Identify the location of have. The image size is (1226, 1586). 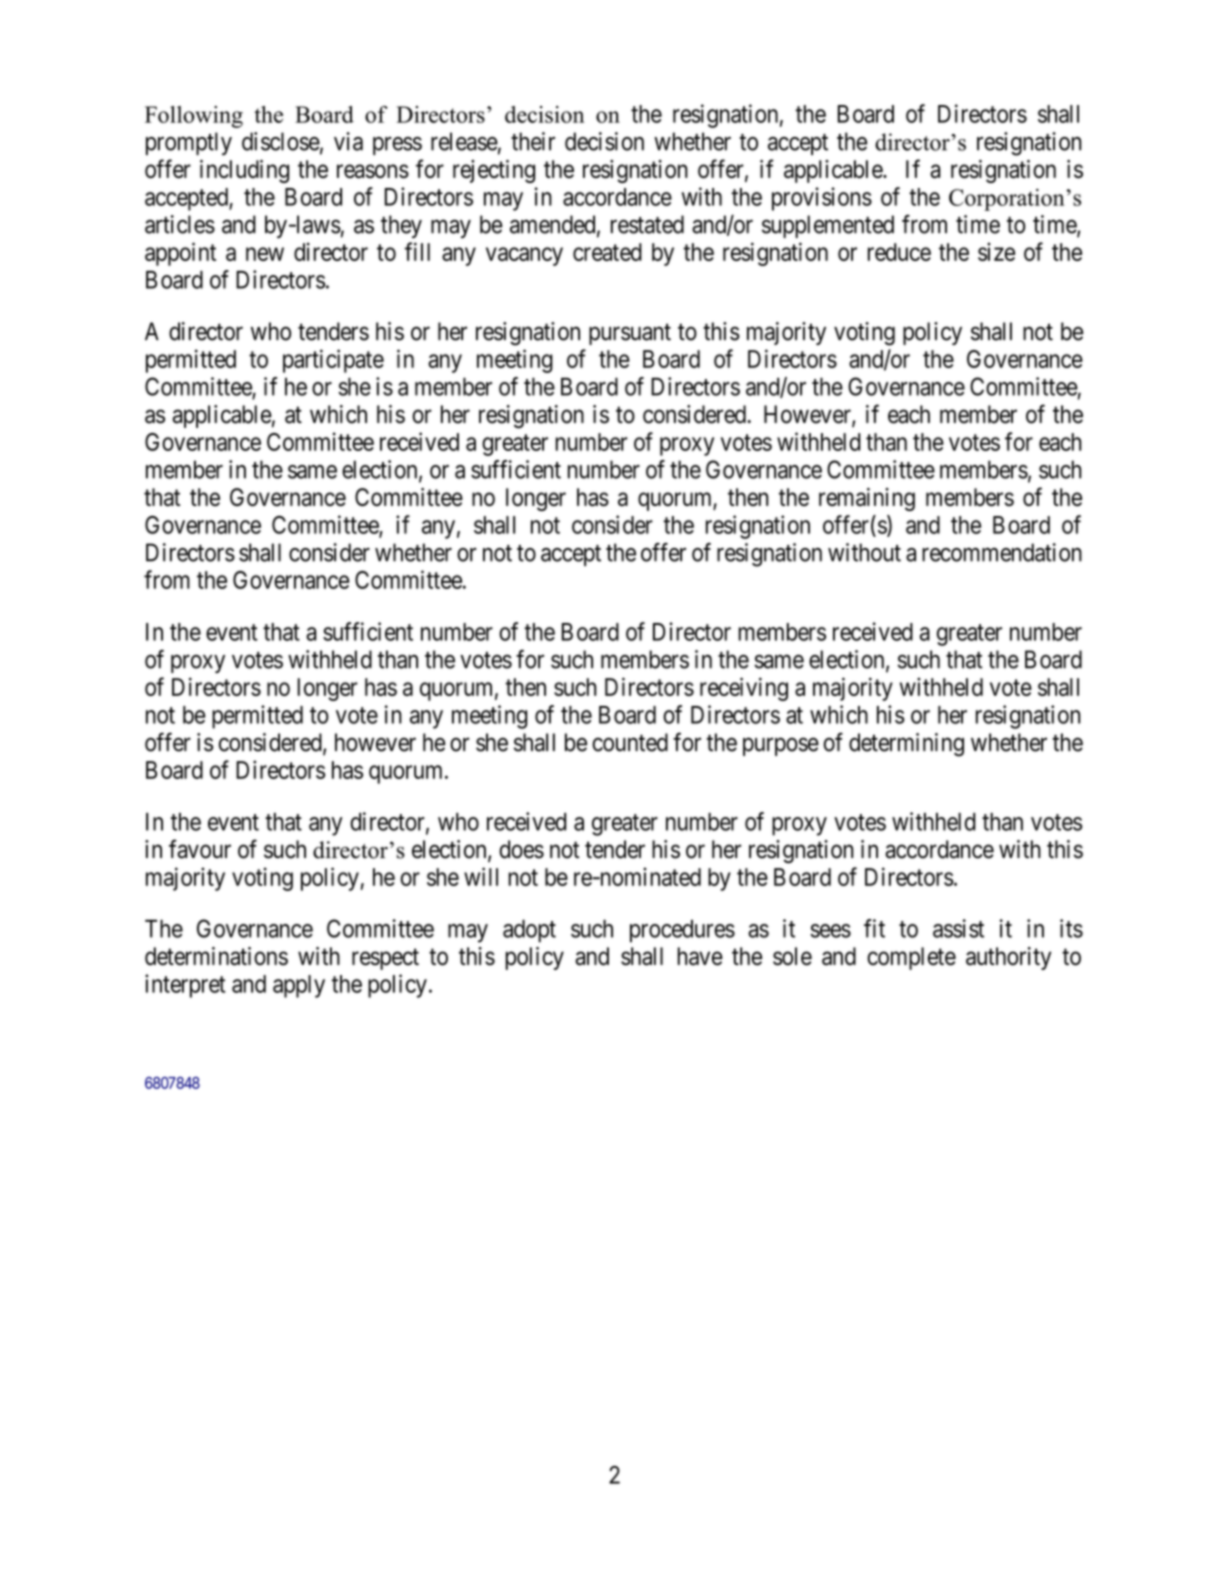
(700, 956).
